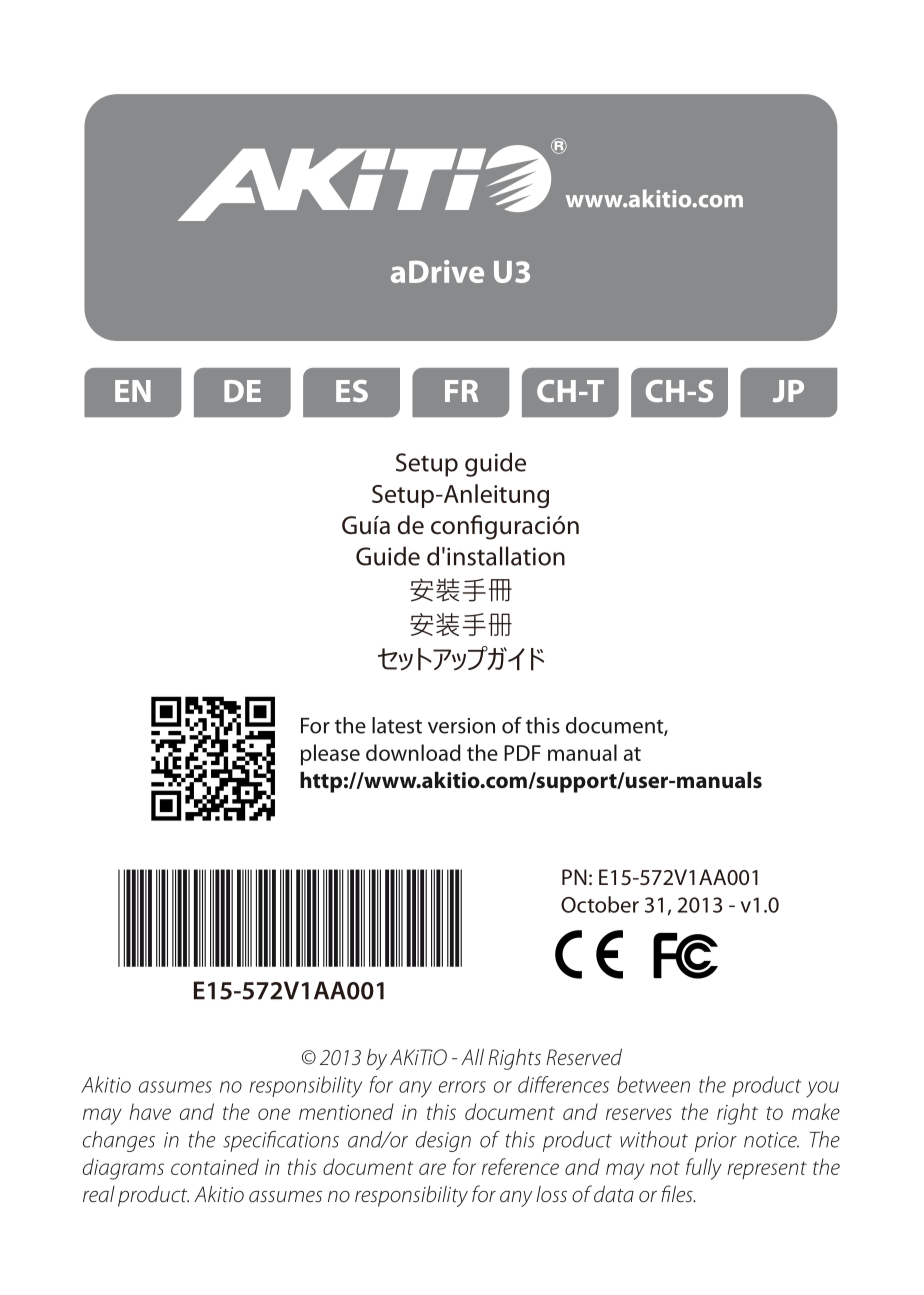  I want to click on please, so click(330, 755).
